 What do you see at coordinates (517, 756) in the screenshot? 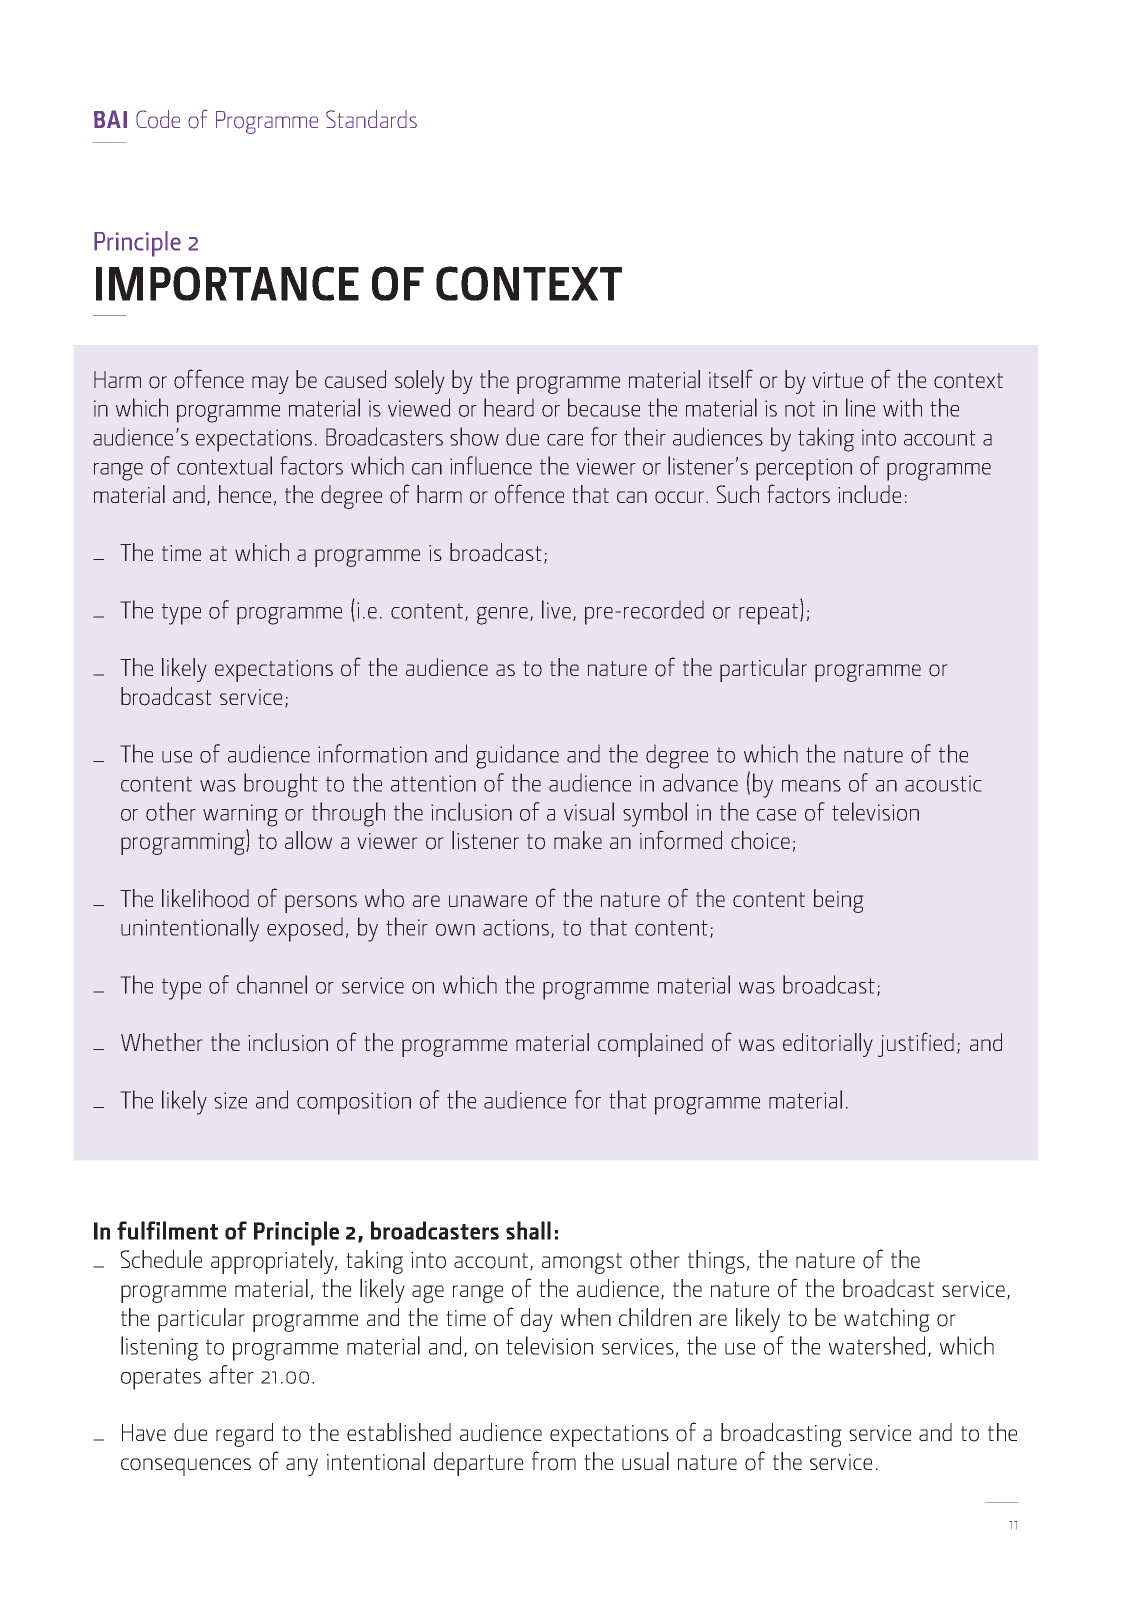
I see `guidance` at bounding box center [517, 756].
